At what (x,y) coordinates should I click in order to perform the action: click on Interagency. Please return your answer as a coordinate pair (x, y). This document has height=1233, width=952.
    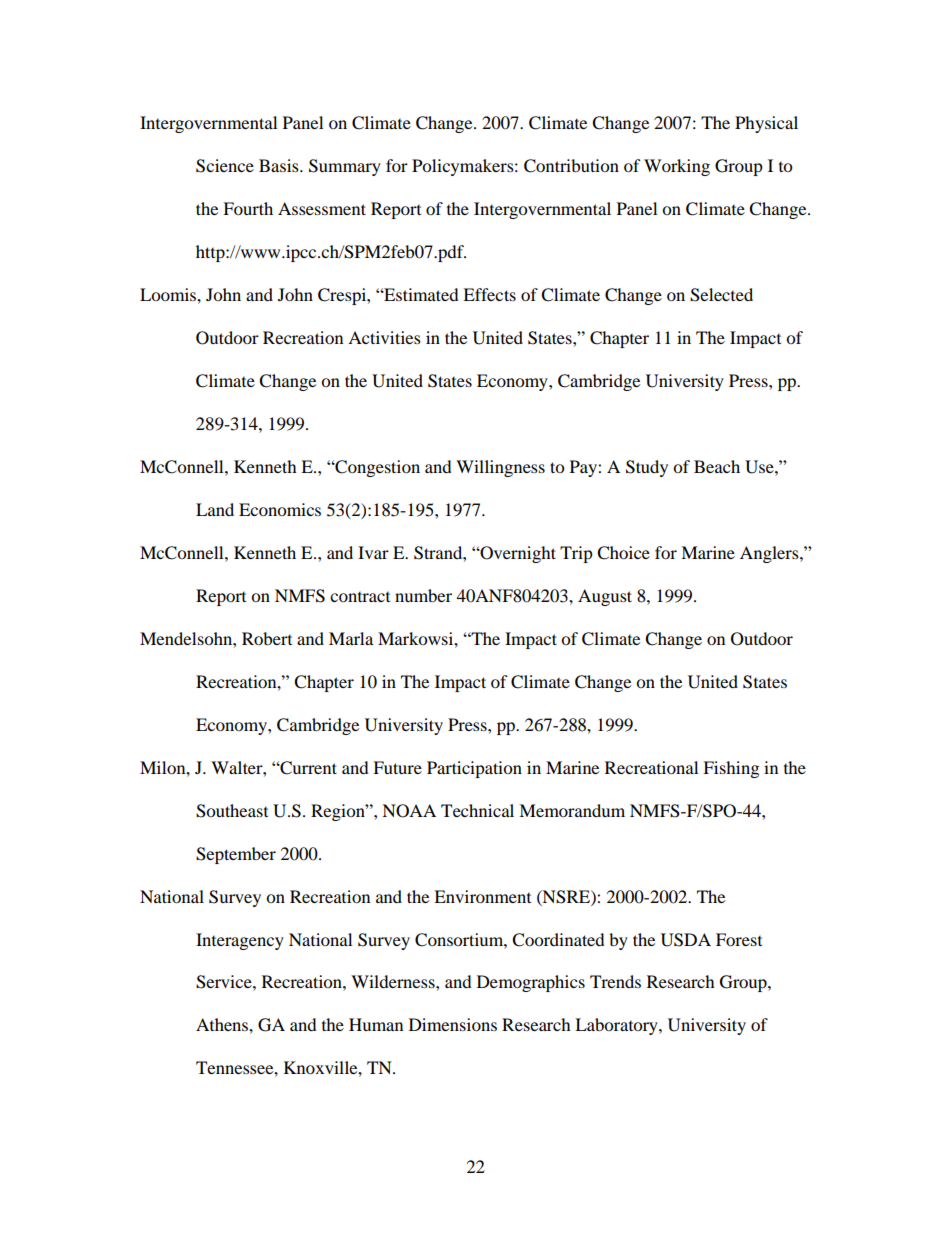
    Looking at the image, I should click on (240, 941).
